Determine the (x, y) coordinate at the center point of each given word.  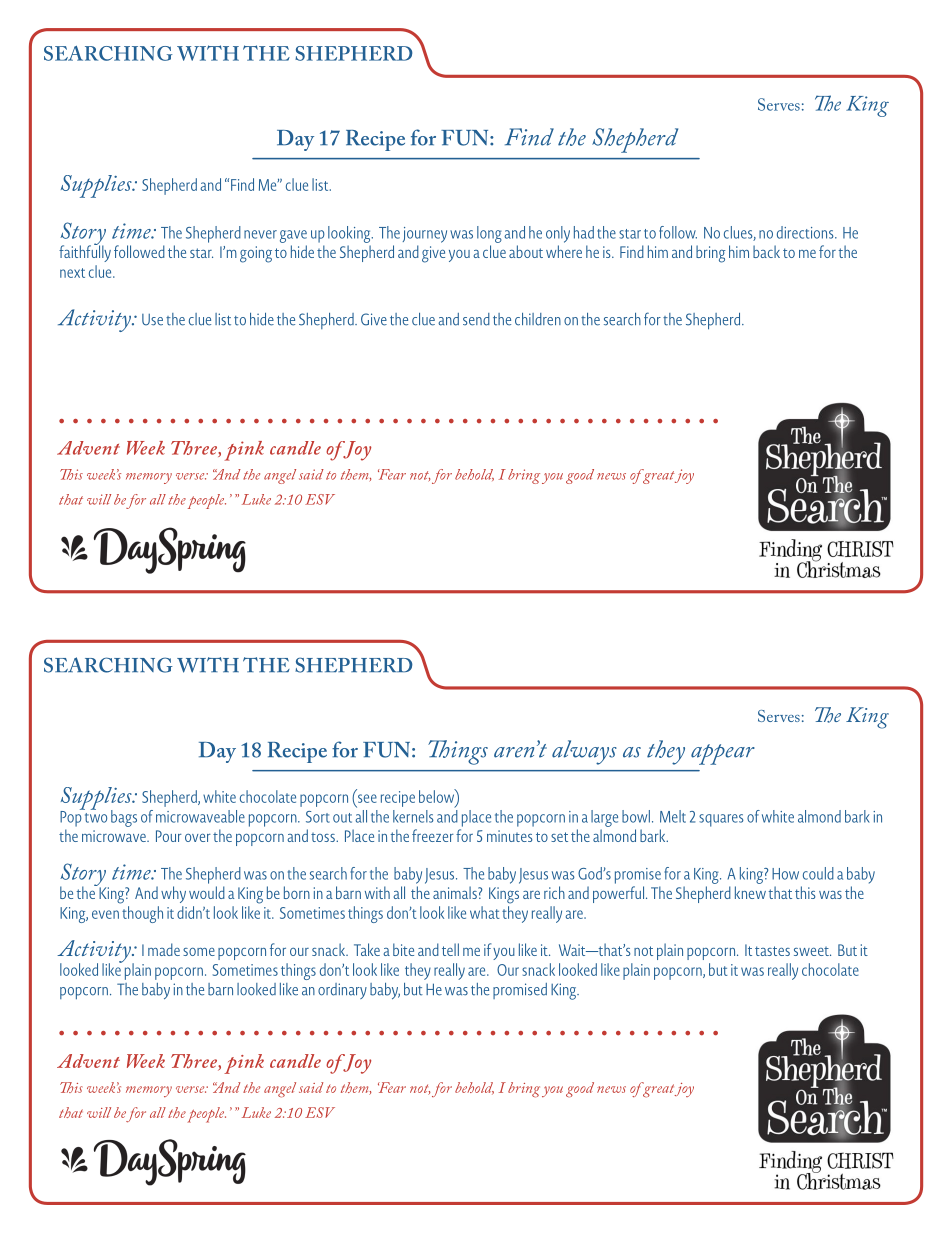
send (476, 319)
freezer (433, 835)
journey (425, 235)
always (584, 752)
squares (721, 820)
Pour (169, 836)
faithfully (85, 252)
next (72, 273)
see (367, 798)
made (164, 949)
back (766, 251)
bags (124, 818)
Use (152, 320)
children (538, 319)
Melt (673, 816)
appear (723, 754)
